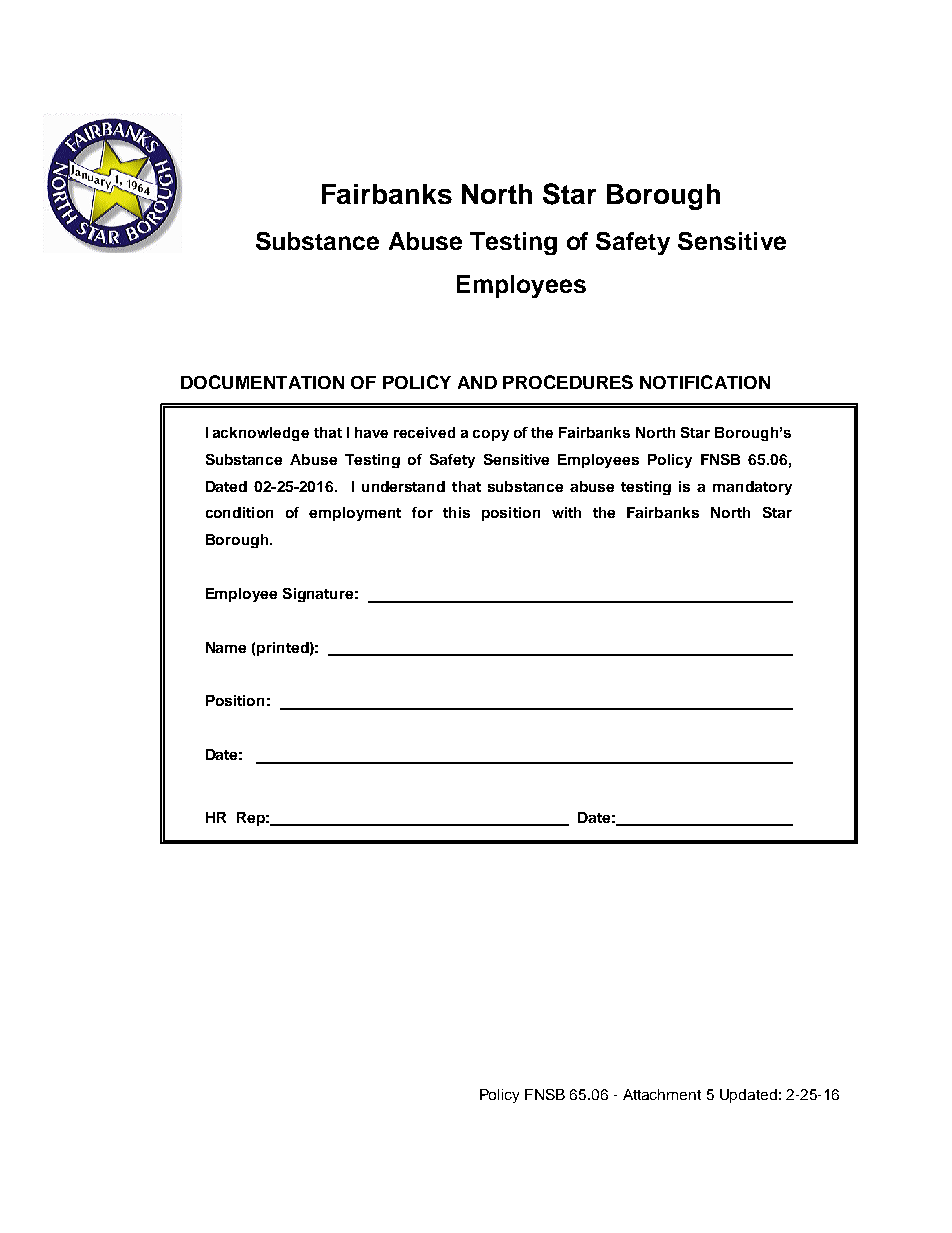  I want to click on Name, so click(226, 647).
